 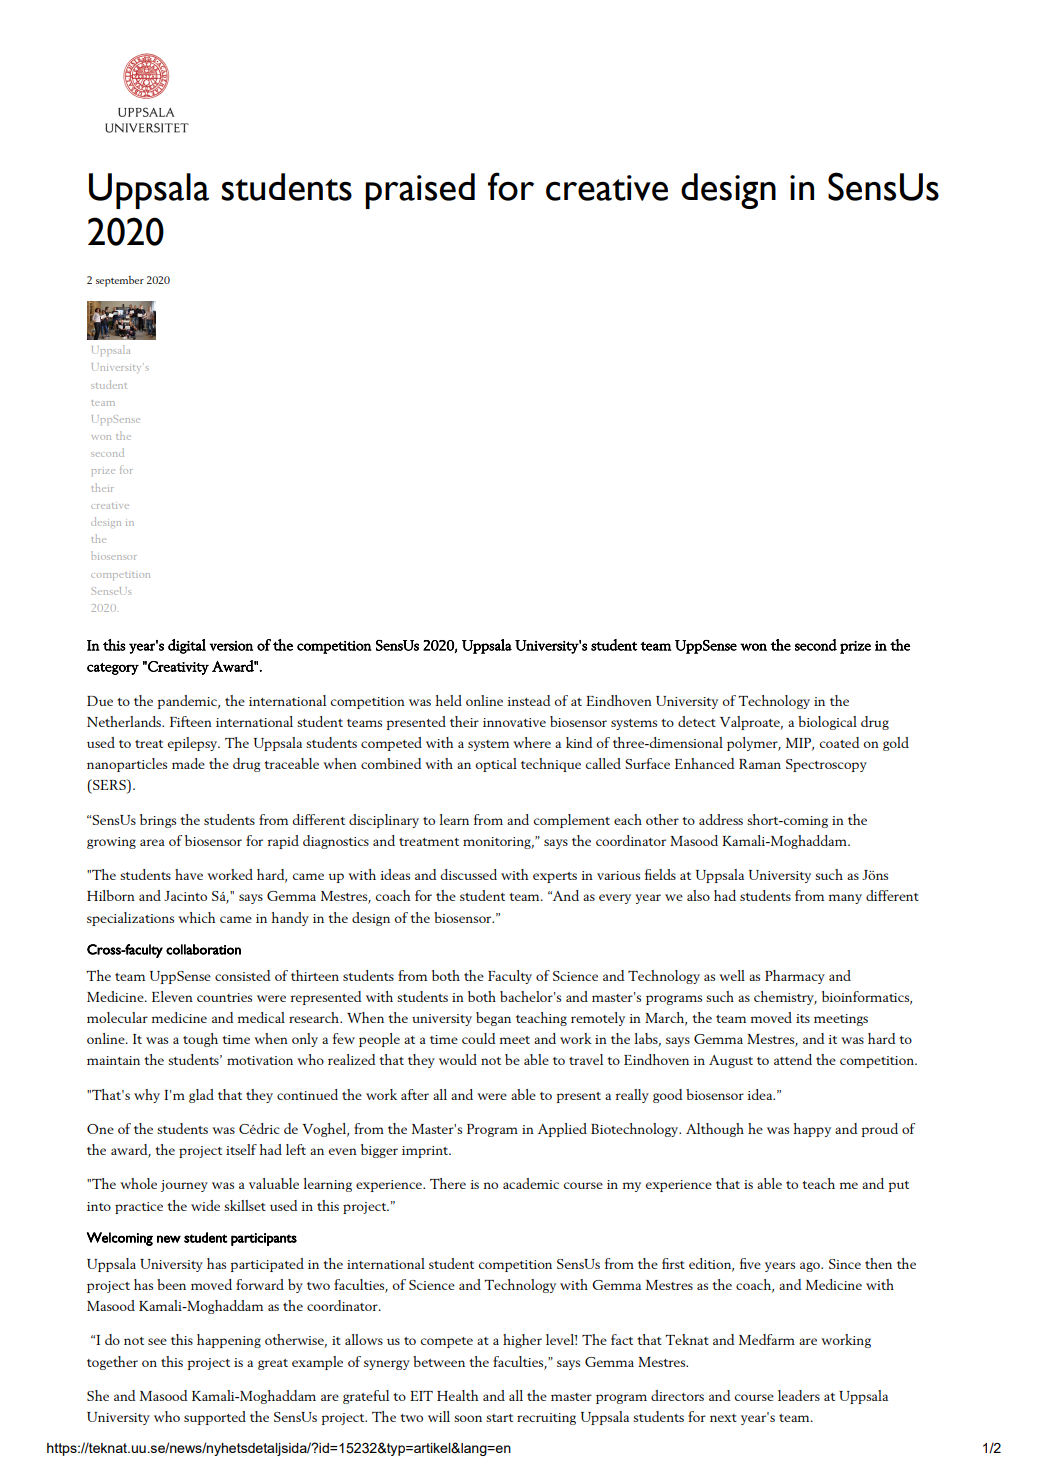 What do you see at coordinates (420, 191) in the screenshot?
I see `praised` at bounding box center [420, 191].
